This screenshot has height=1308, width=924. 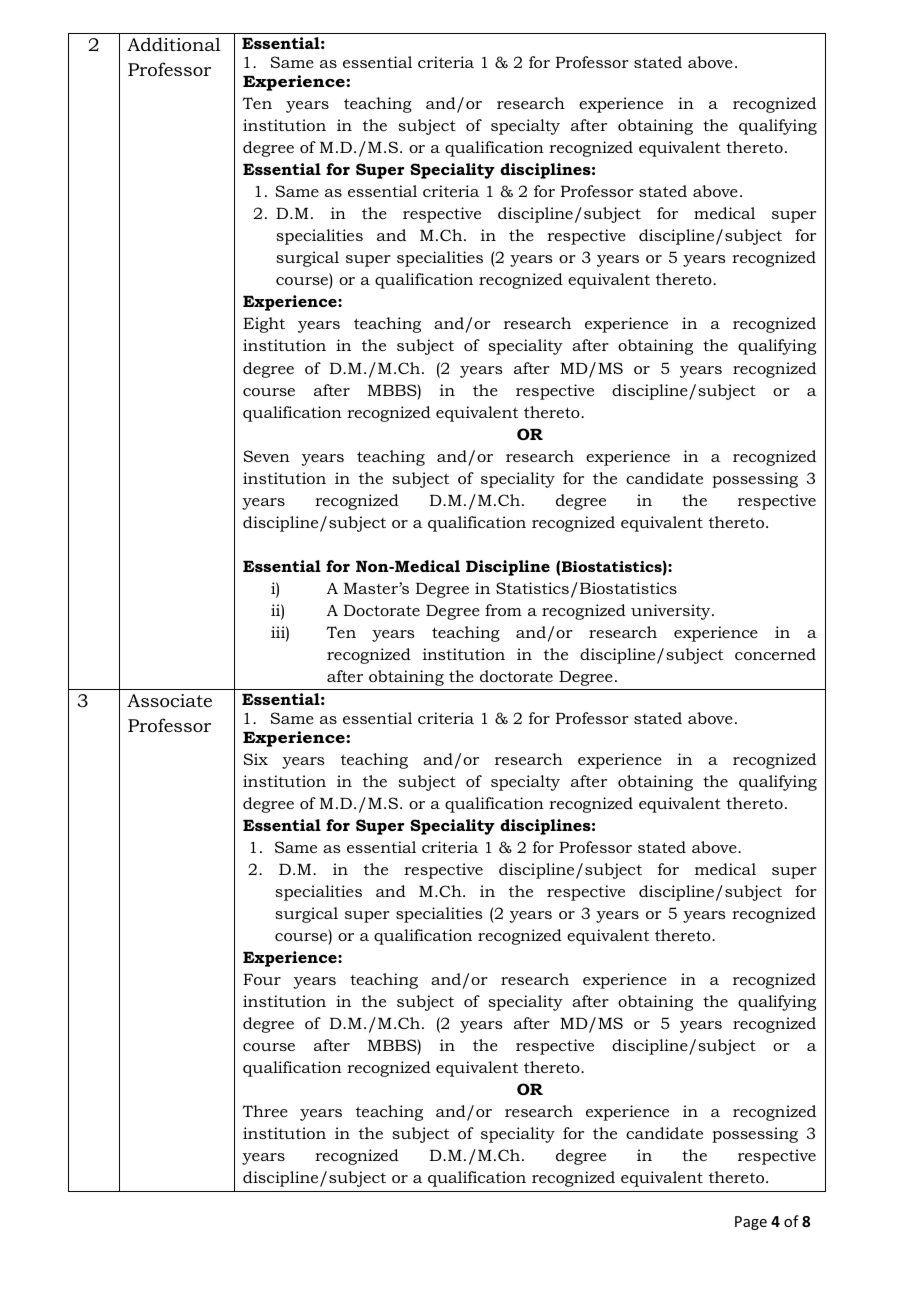 I want to click on Page, so click(x=751, y=1223).
